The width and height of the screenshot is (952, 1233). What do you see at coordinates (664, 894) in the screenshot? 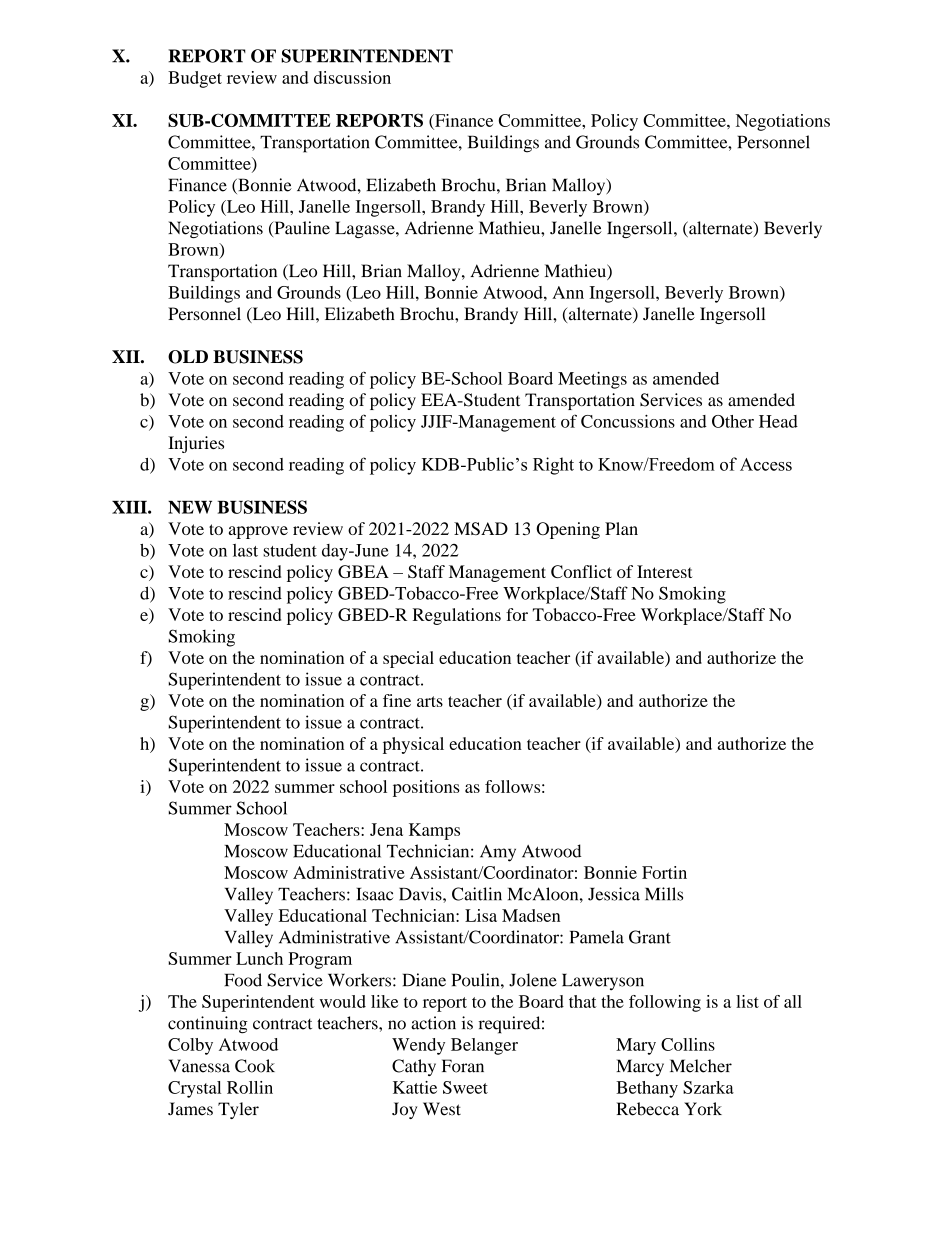
I see `Mills` at bounding box center [664, 894].
